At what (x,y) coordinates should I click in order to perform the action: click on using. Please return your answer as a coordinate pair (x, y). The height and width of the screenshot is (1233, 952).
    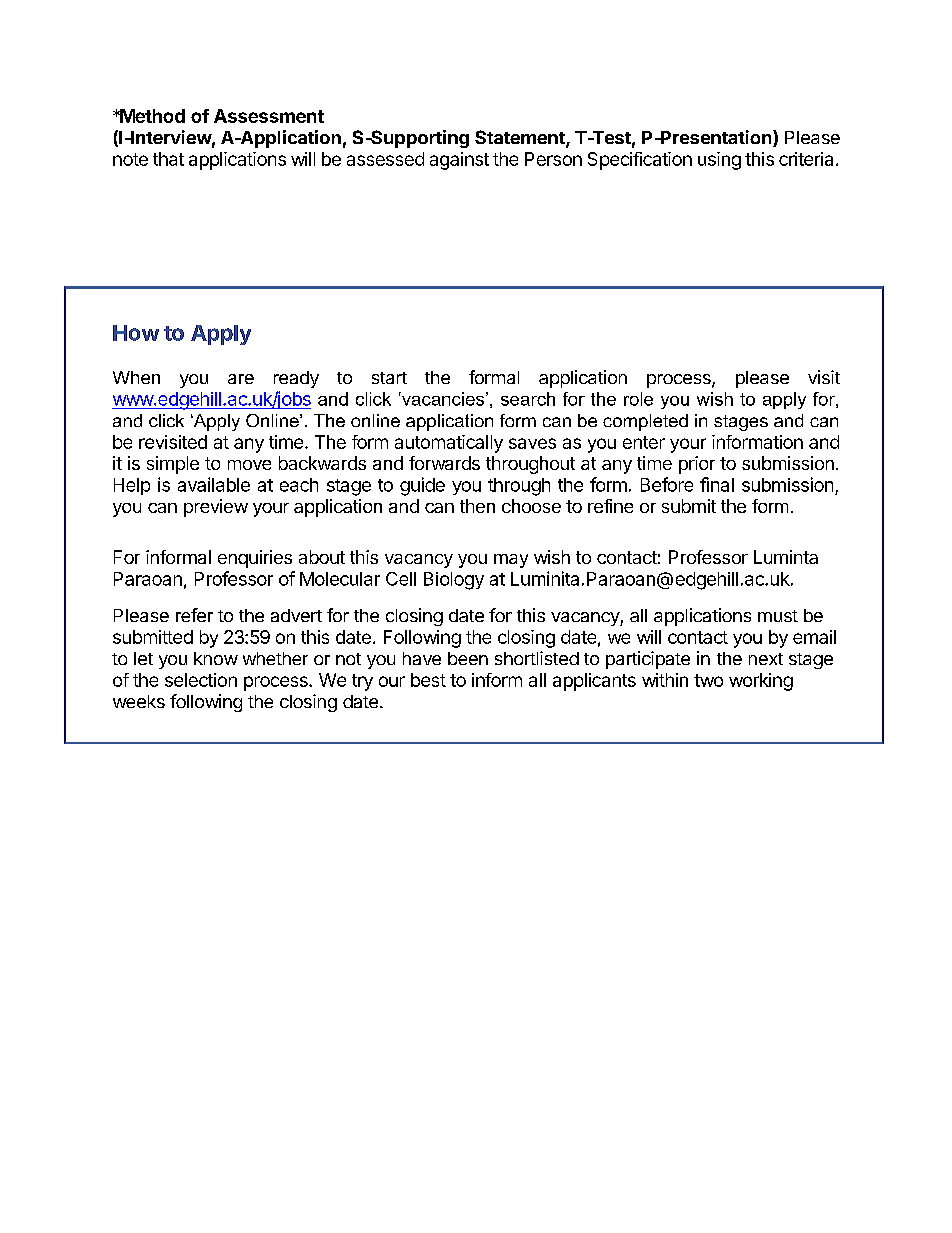
    Looking at the image, I should click on (719, 161).
